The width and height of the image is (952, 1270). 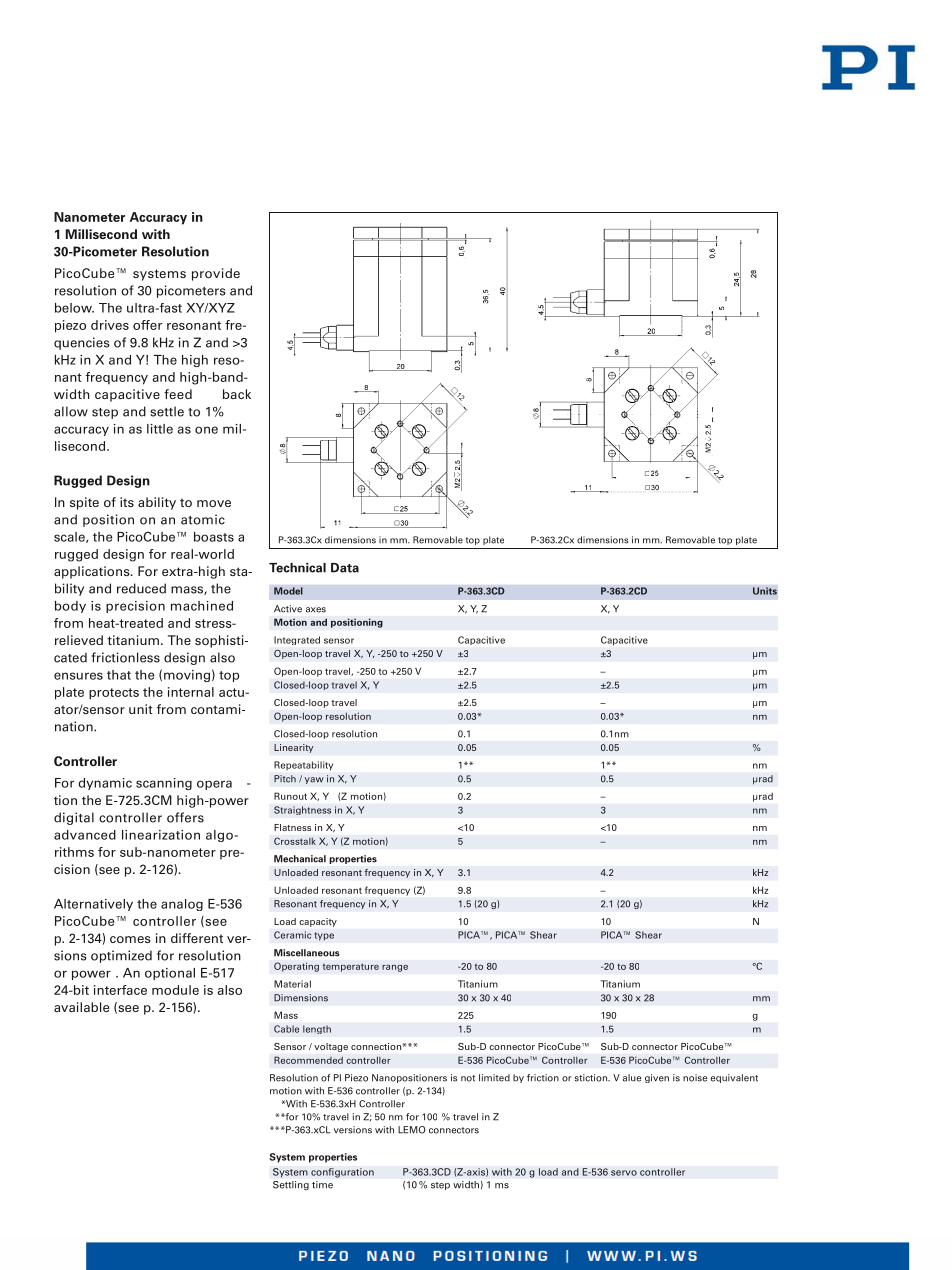 I want to click on LEMO, so click(x=412, y=1130).
